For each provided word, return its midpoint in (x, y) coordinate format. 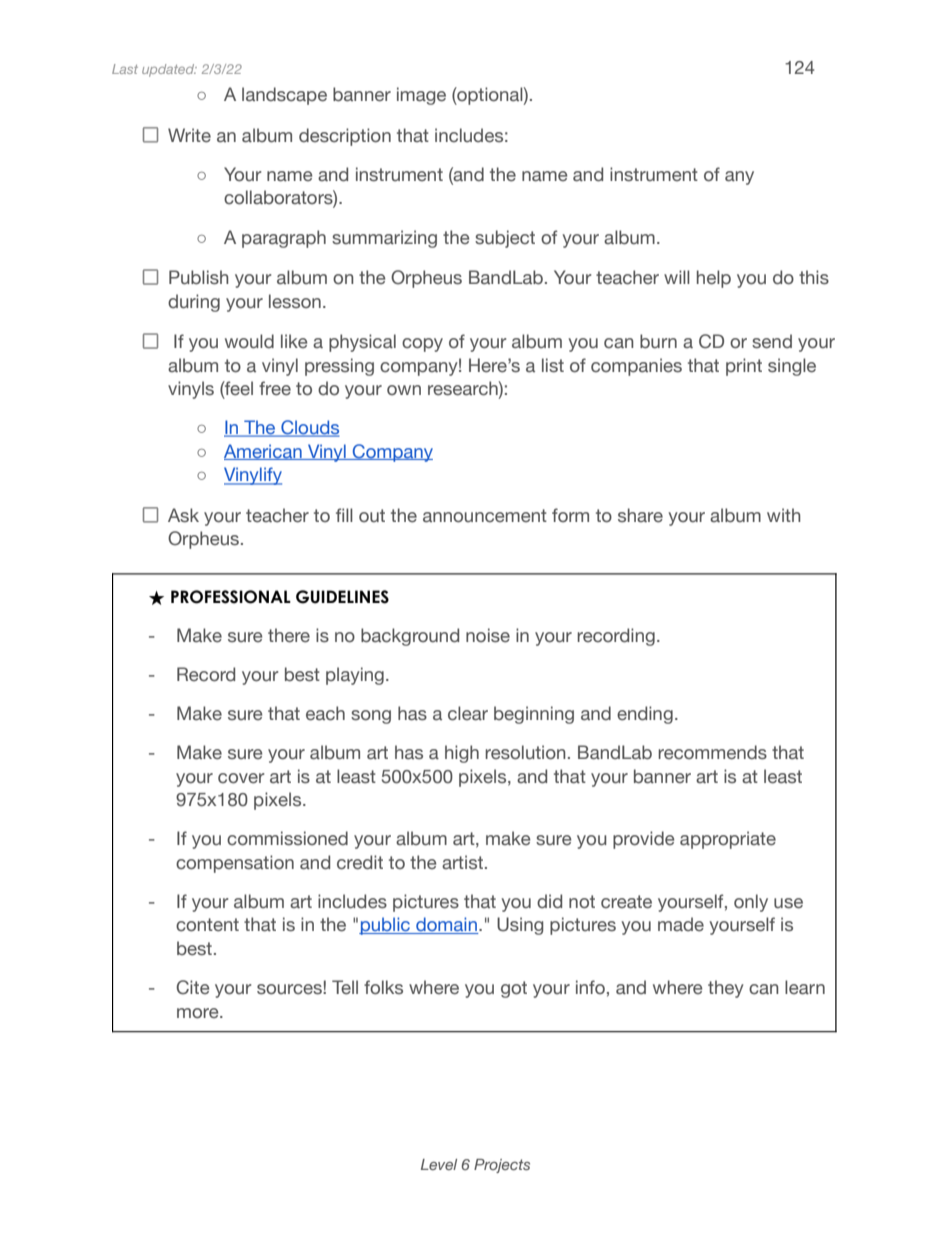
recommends (712, 752)
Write (189, 135)
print (744, 367)
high (462, 754)
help (714, 279)
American (264, 452)
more (199, 1013)
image (421, 96)
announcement (485, 516)
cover (241, 778)
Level (439, 1164)
